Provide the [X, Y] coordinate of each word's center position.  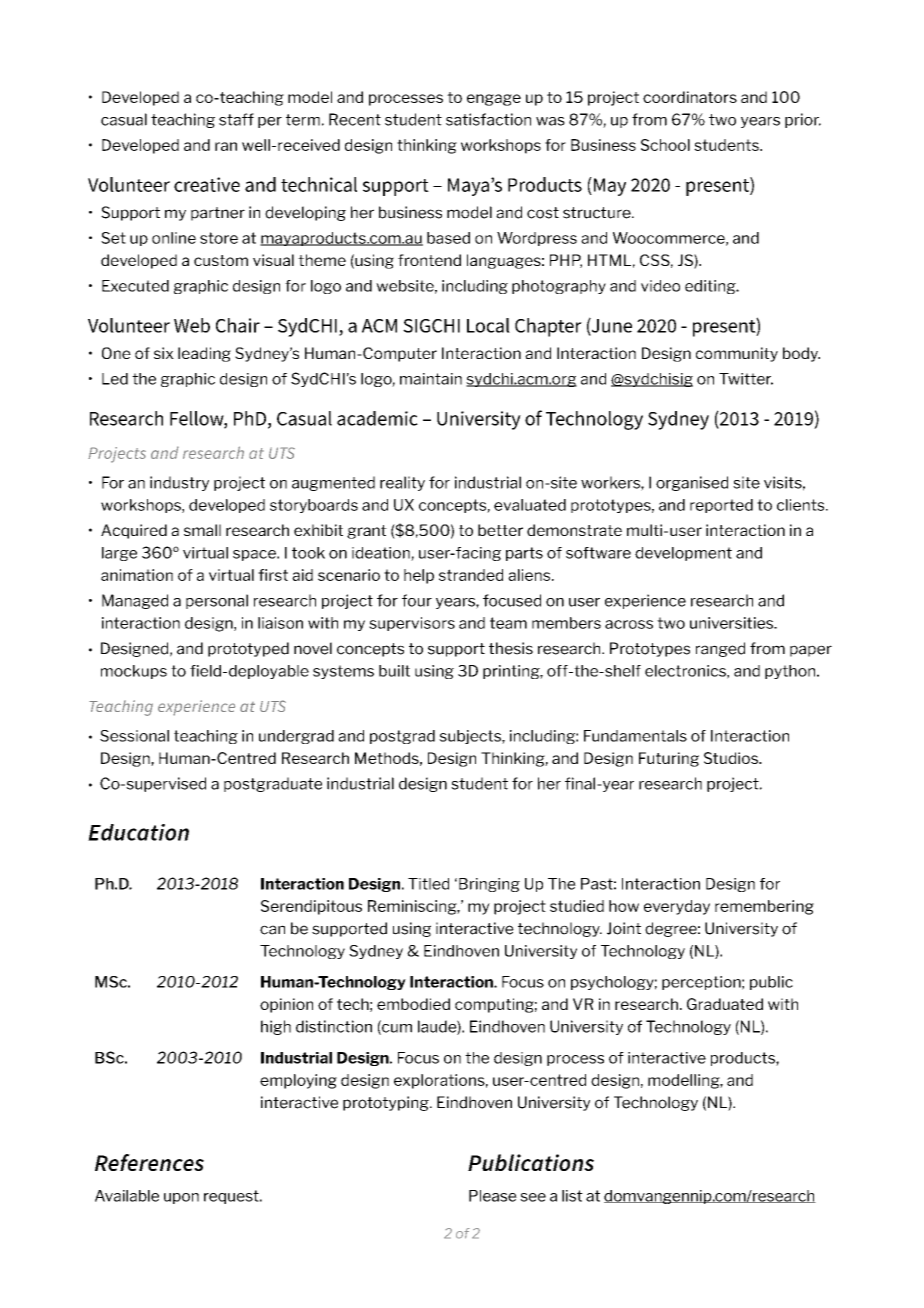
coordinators [690, 97]
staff [236, 119]
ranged [720, 649]
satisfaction [488, 119]
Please [493, 1196]
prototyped [248, 649]
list [572, 1196]
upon [181, 1198]
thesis [511, 648]
